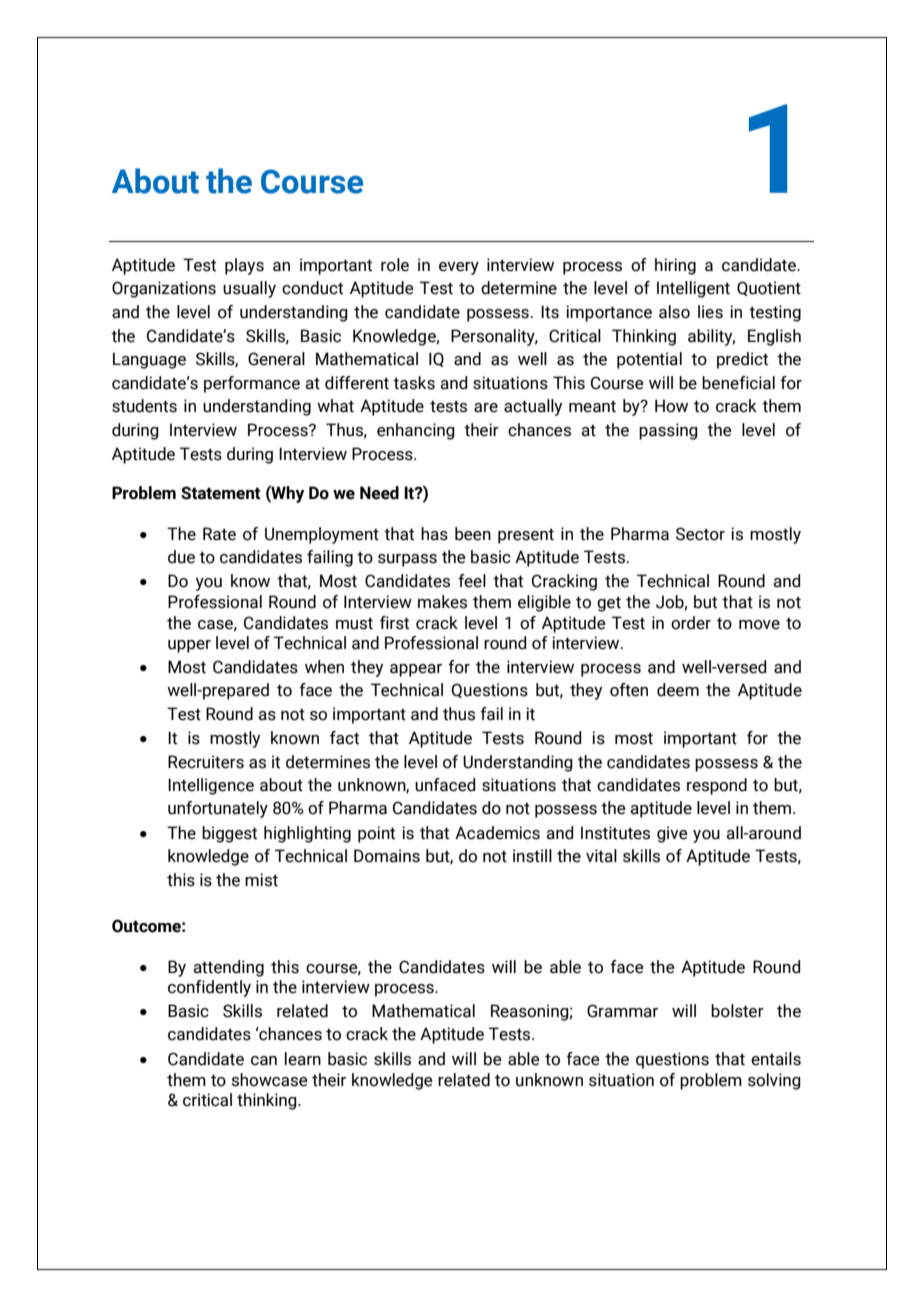 The image size is (924, 1307). Describe the element at coordinates (672, 834) in the screenshot. I see `give` at that location.
